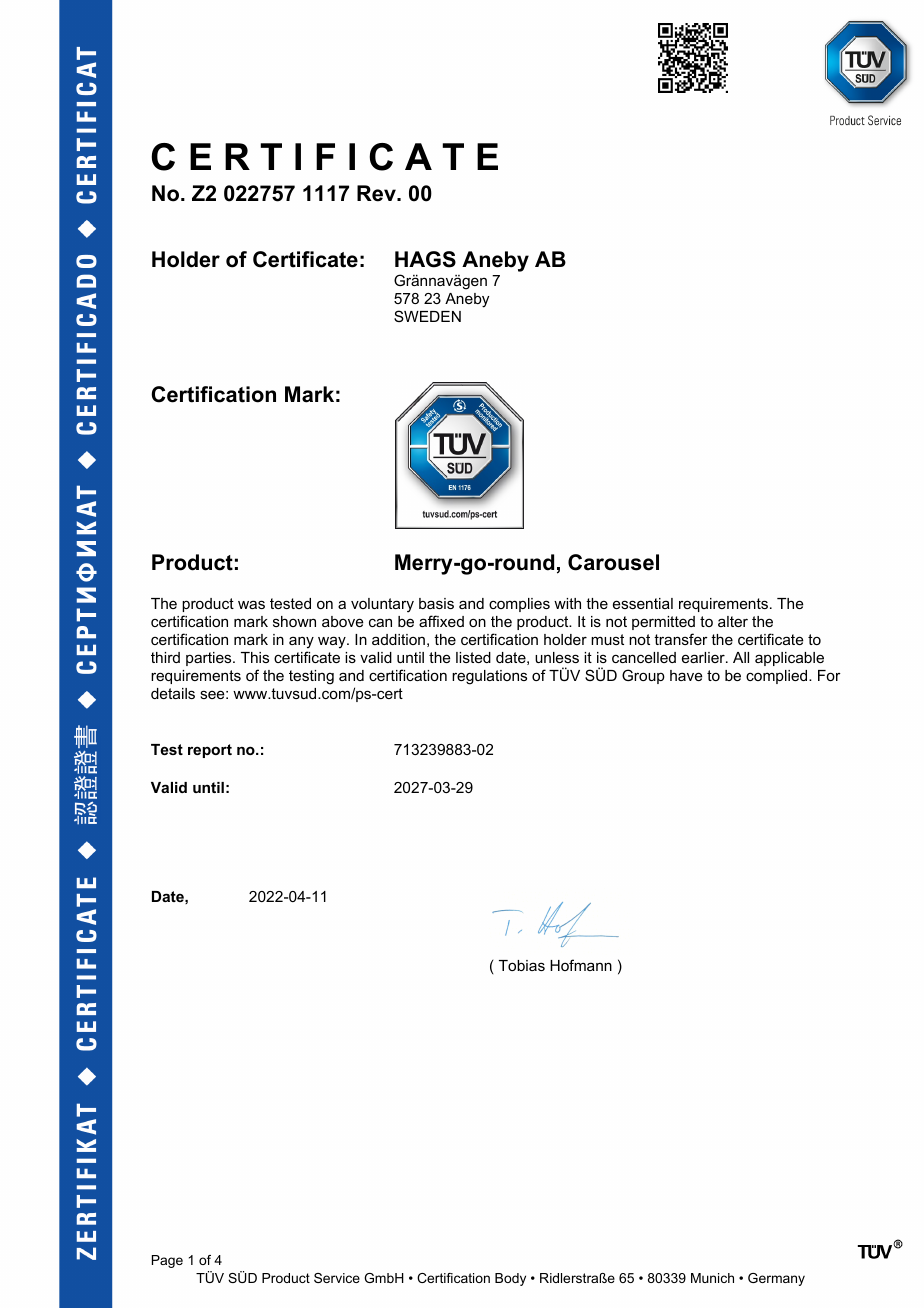  I want to click on Germany, so click(776, 1279).
